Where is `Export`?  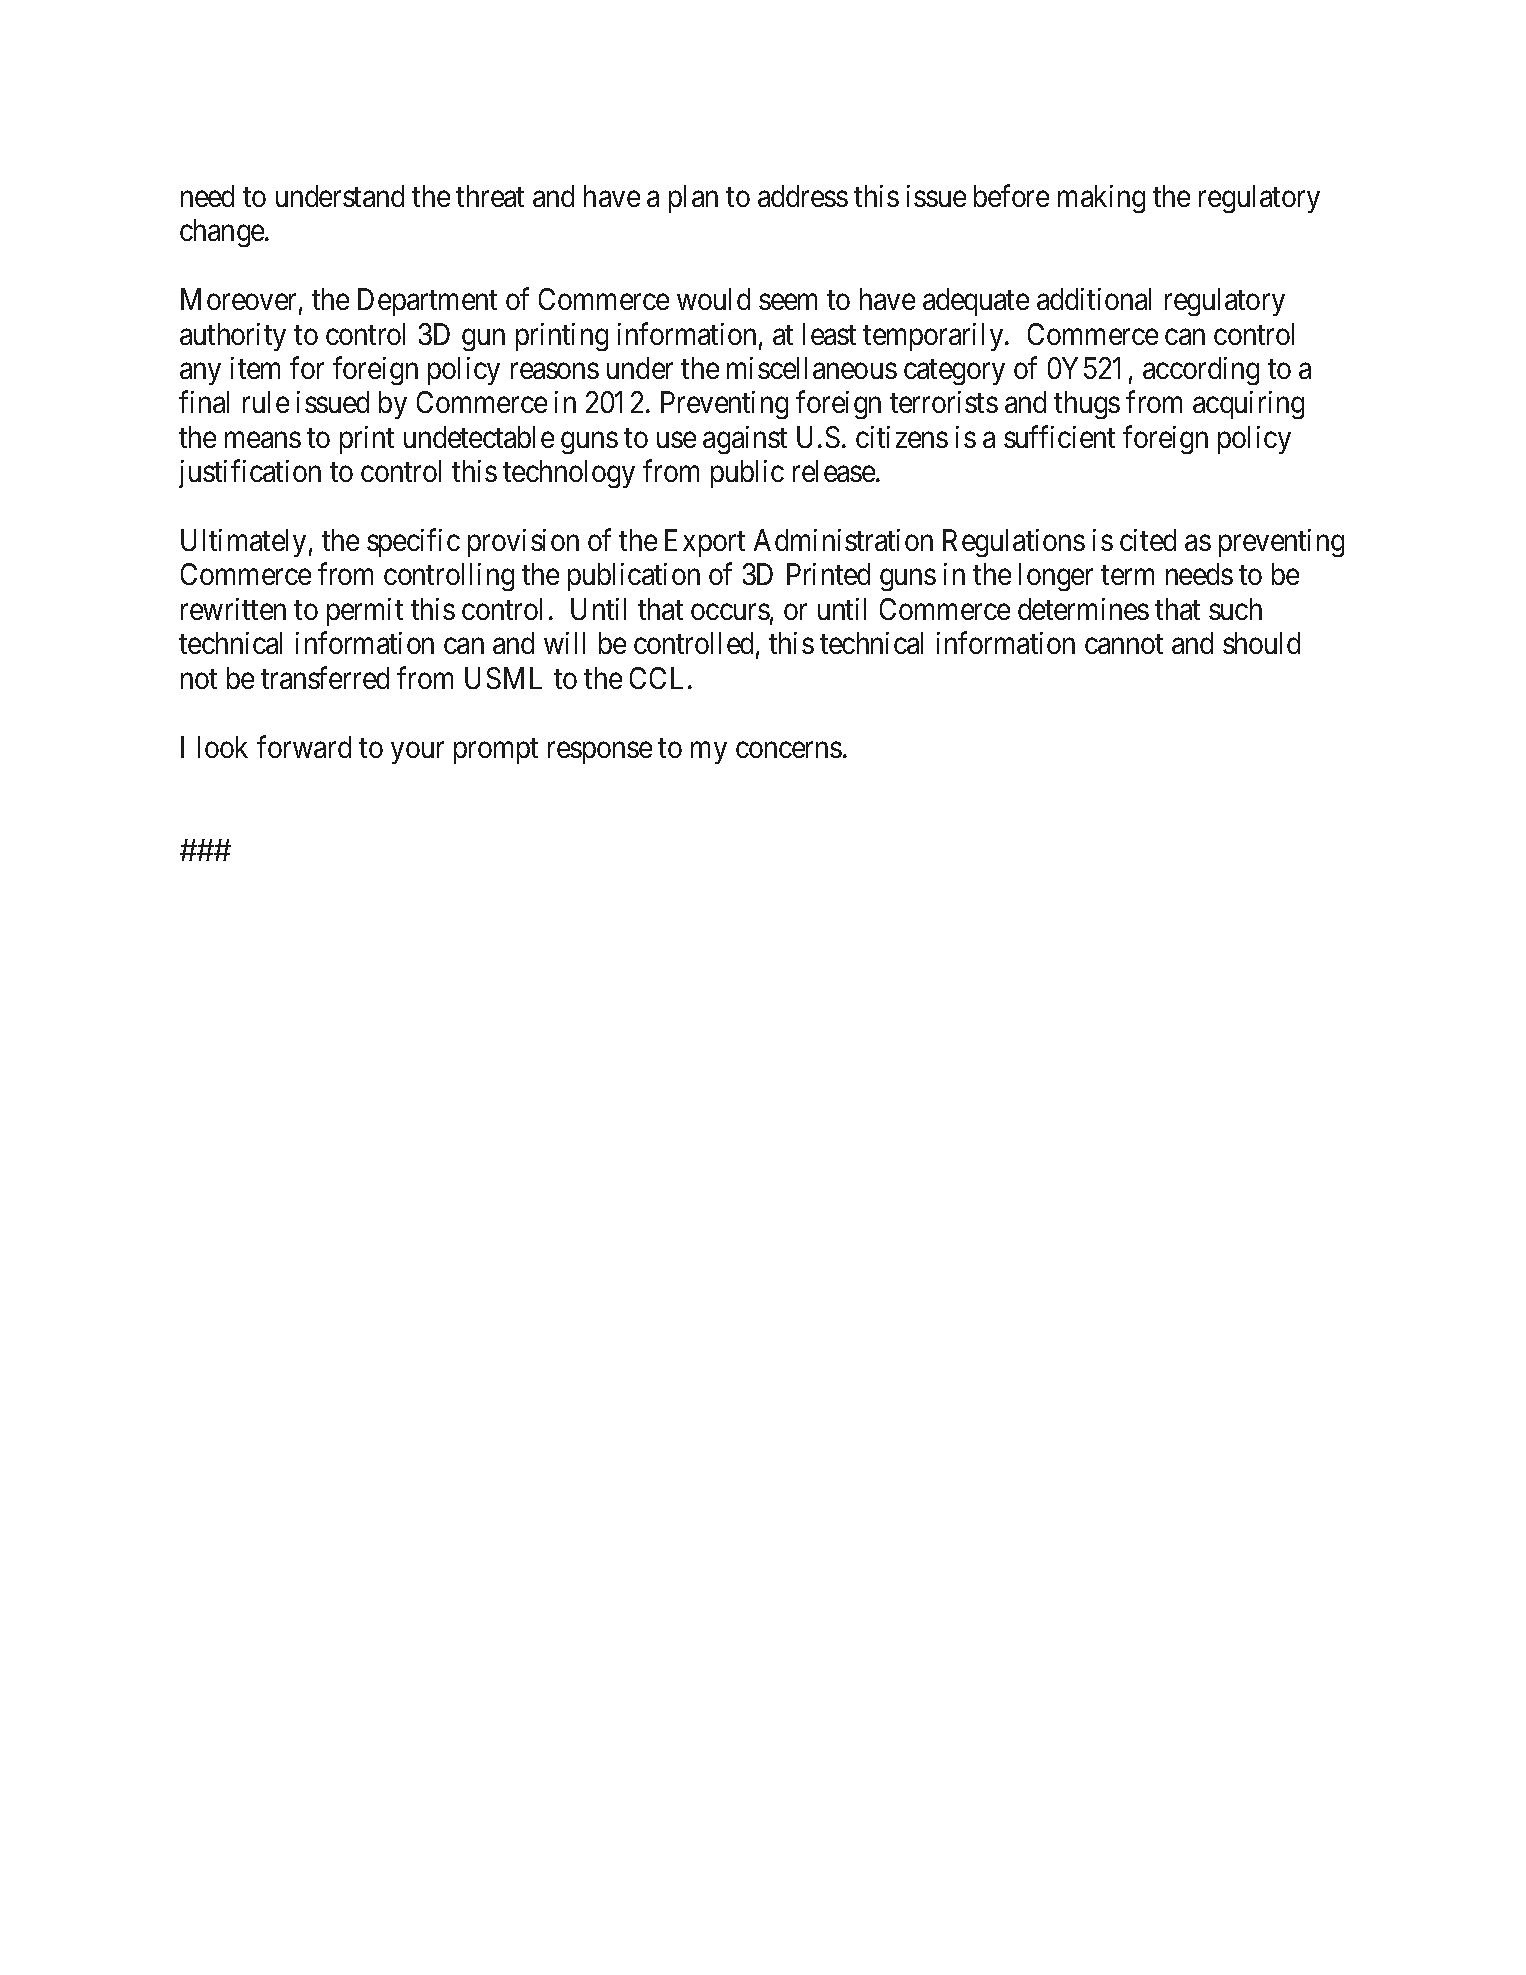 Export is located at coordinates (705, 543).
